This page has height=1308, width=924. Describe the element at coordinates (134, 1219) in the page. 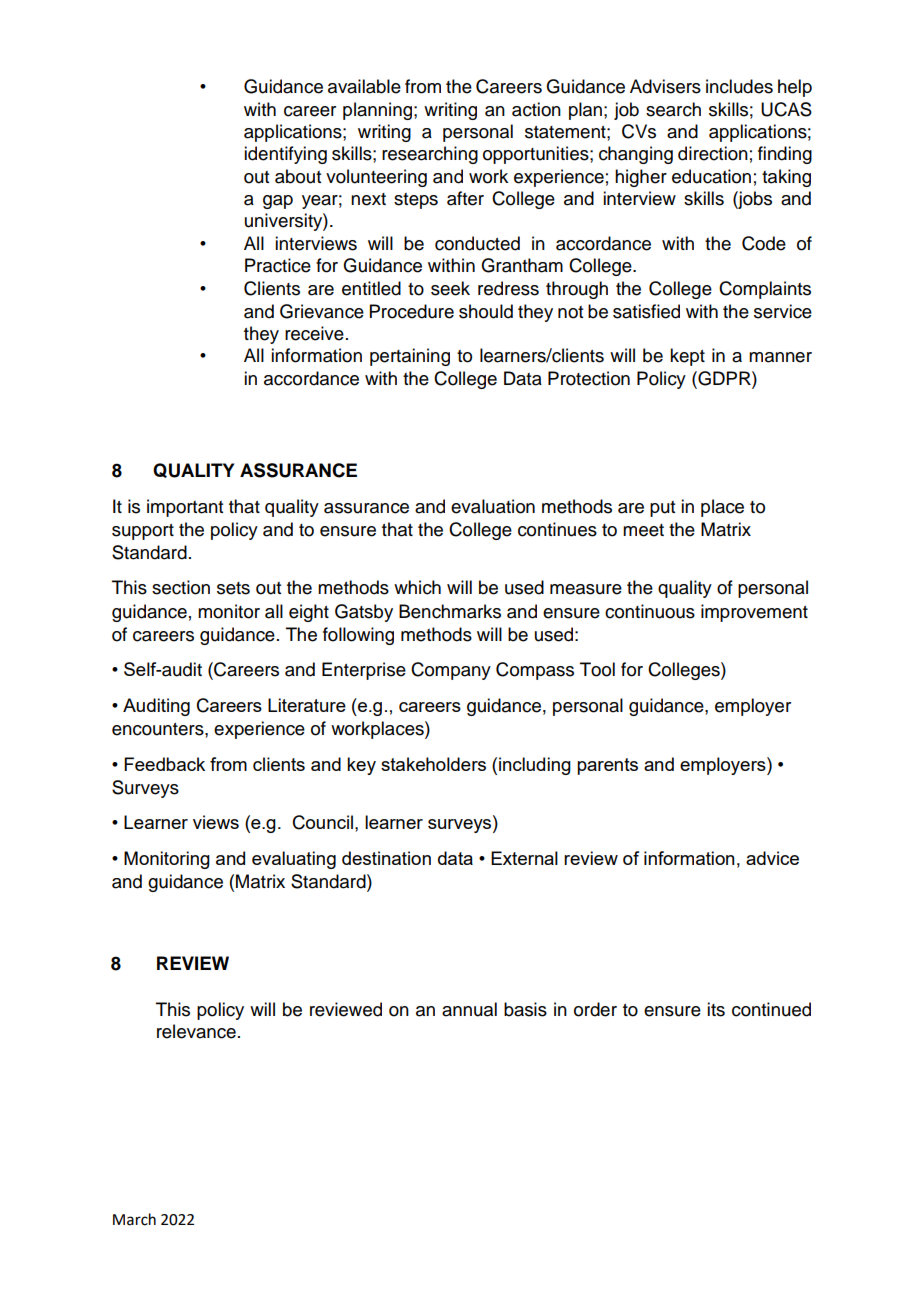

I see `March` at that location.
